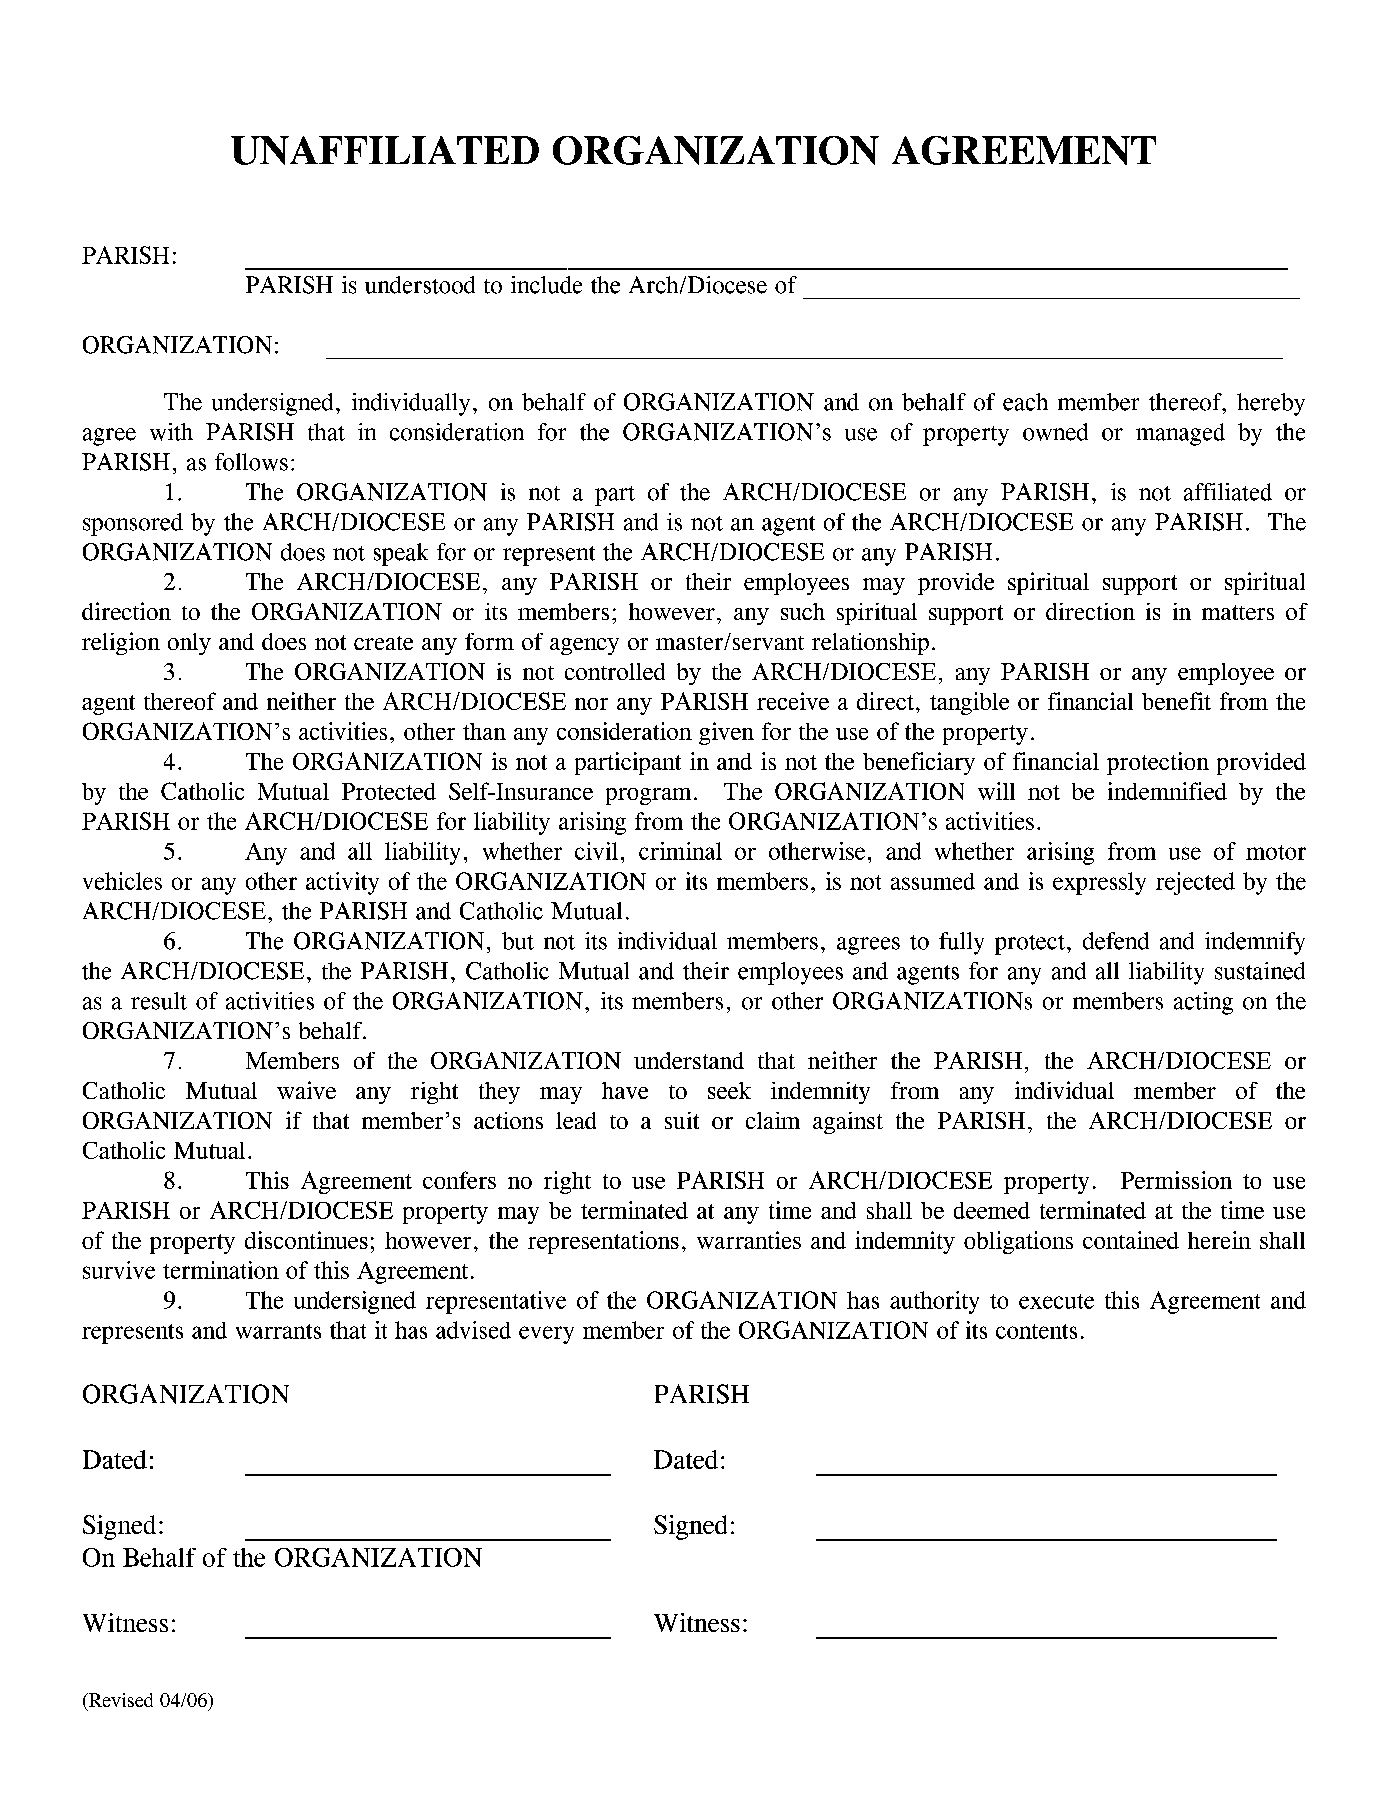 The width and height of the document is (1388, 1796). What do you see at coordinates (1203, 1003) in the document?
I see `acting` at bounding box center [1203, 1003].
